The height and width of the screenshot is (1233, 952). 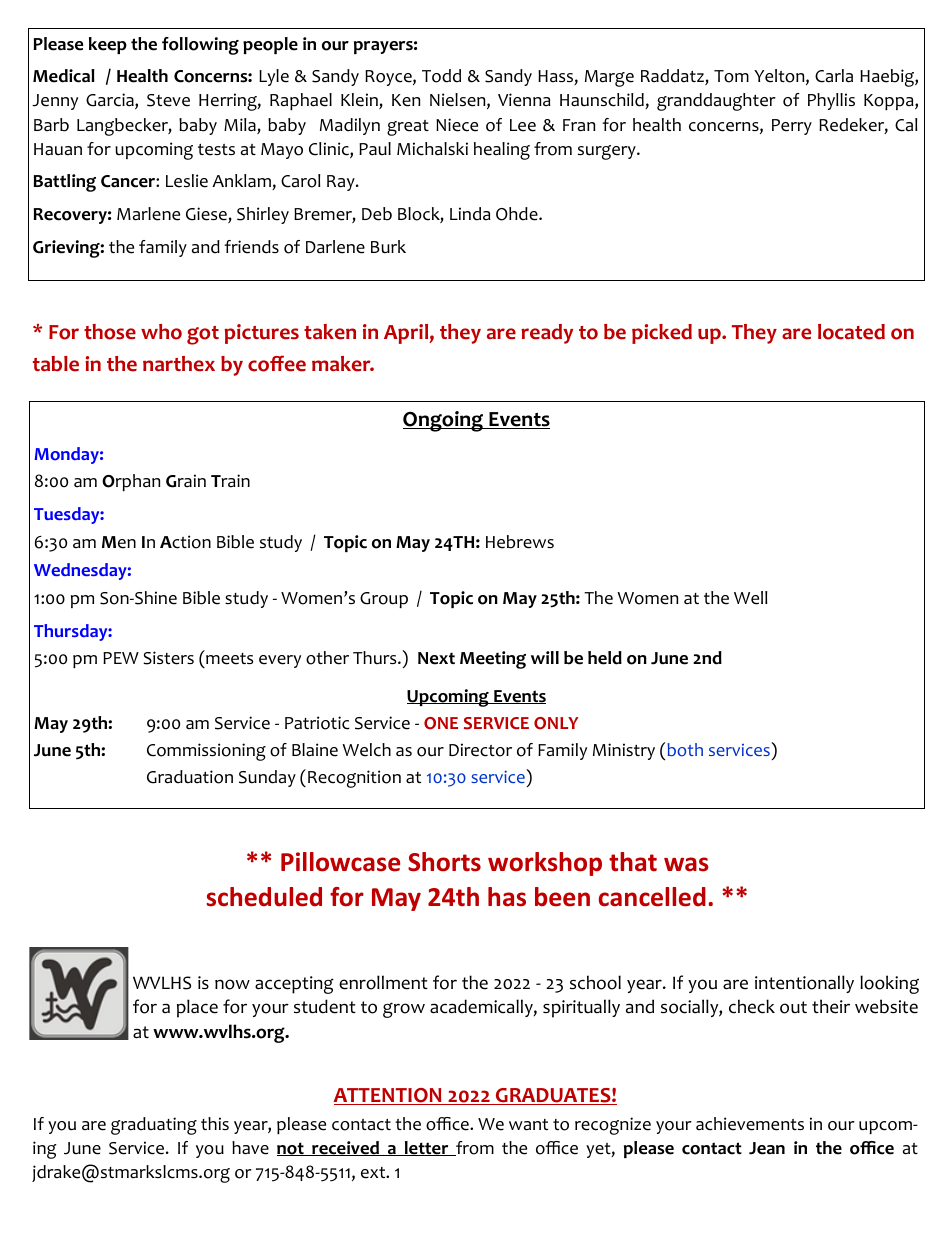 What do you see at coordinates (834, 76) in the screenshot?
I see `Carla` at bounding box center [834, 76].
